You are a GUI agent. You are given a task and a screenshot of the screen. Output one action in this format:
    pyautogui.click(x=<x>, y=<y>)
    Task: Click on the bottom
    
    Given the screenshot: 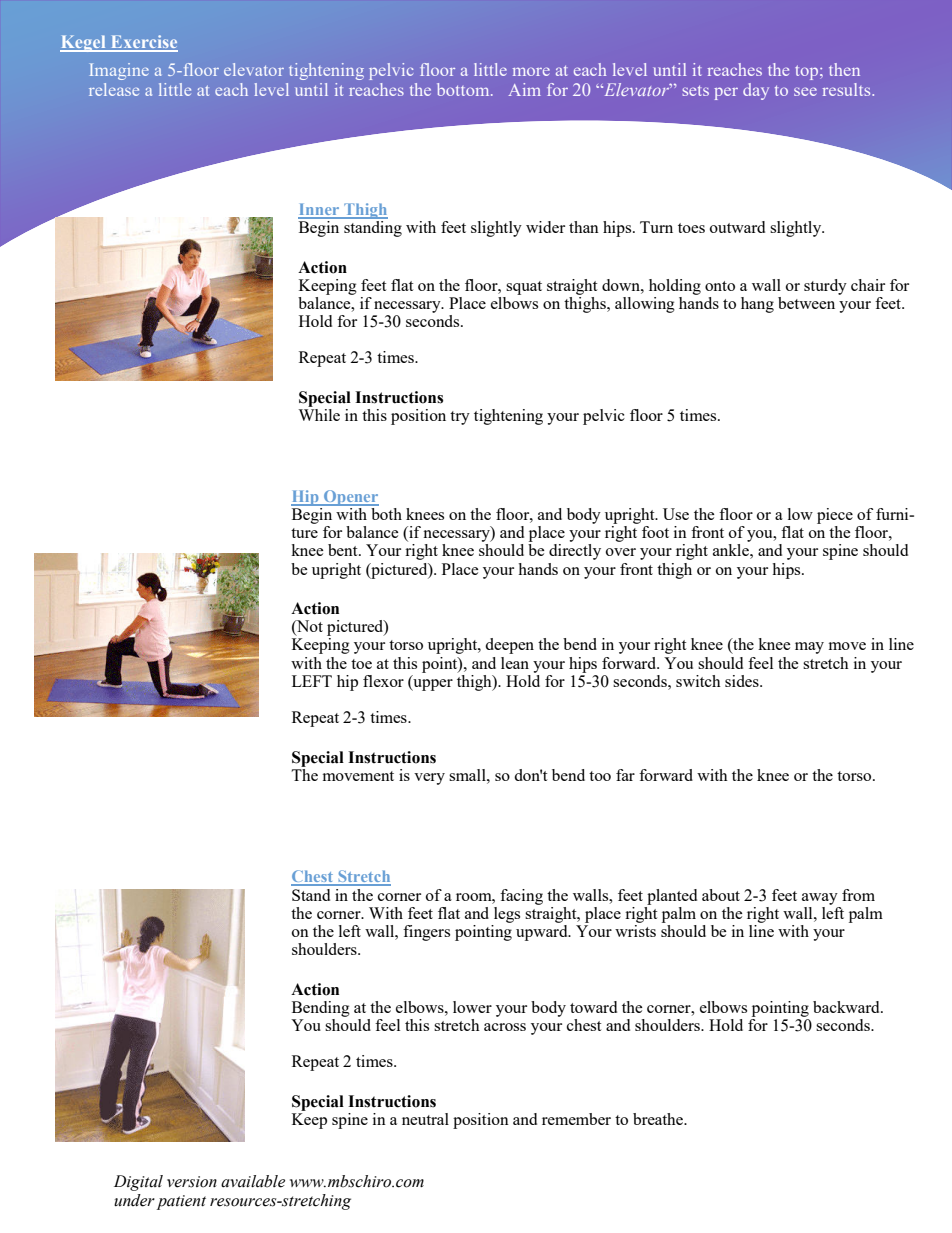 What is the action you would take?
    pyautogui.click(x=464, y=89)
